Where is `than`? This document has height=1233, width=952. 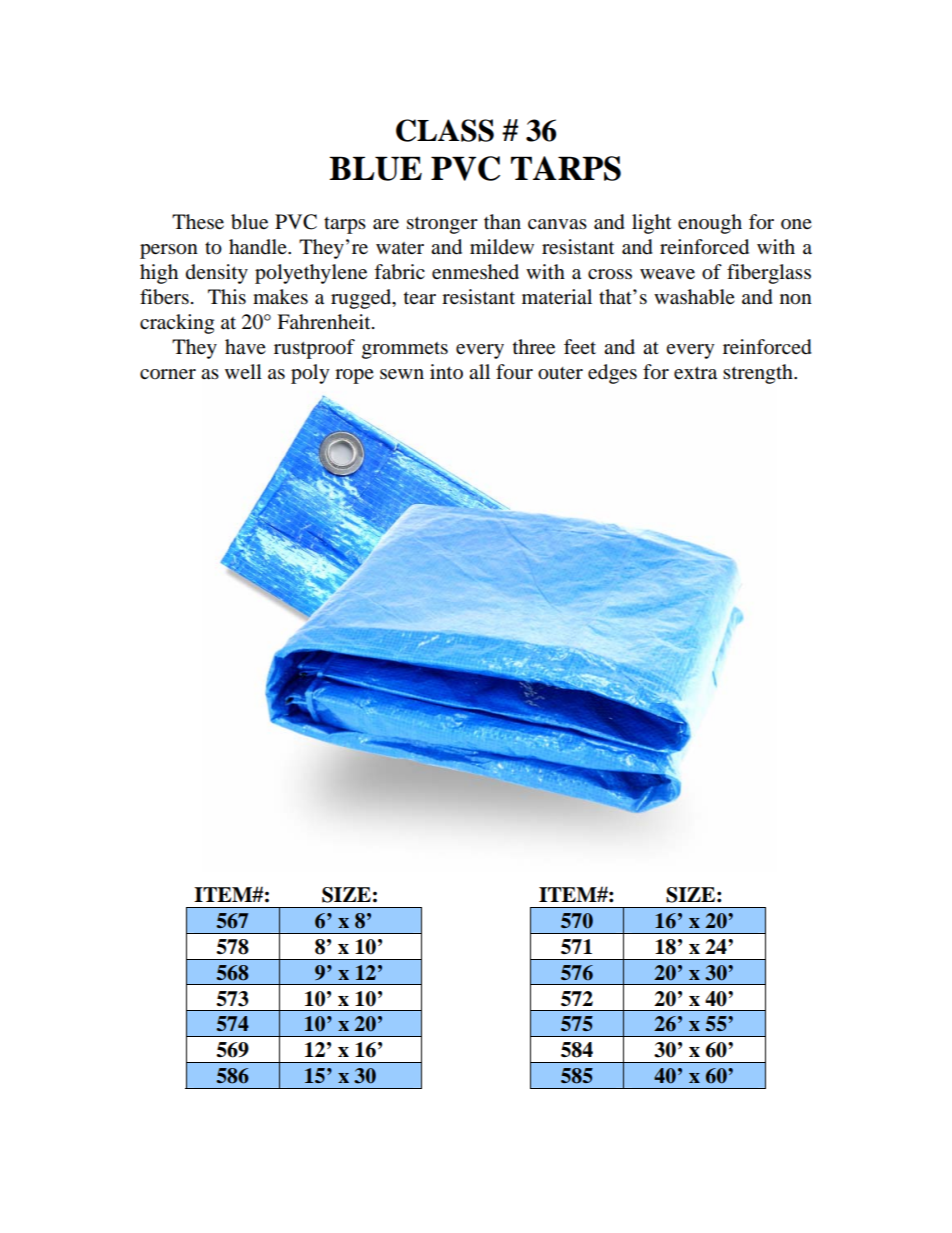 than is located at coordinates (502, 222).
